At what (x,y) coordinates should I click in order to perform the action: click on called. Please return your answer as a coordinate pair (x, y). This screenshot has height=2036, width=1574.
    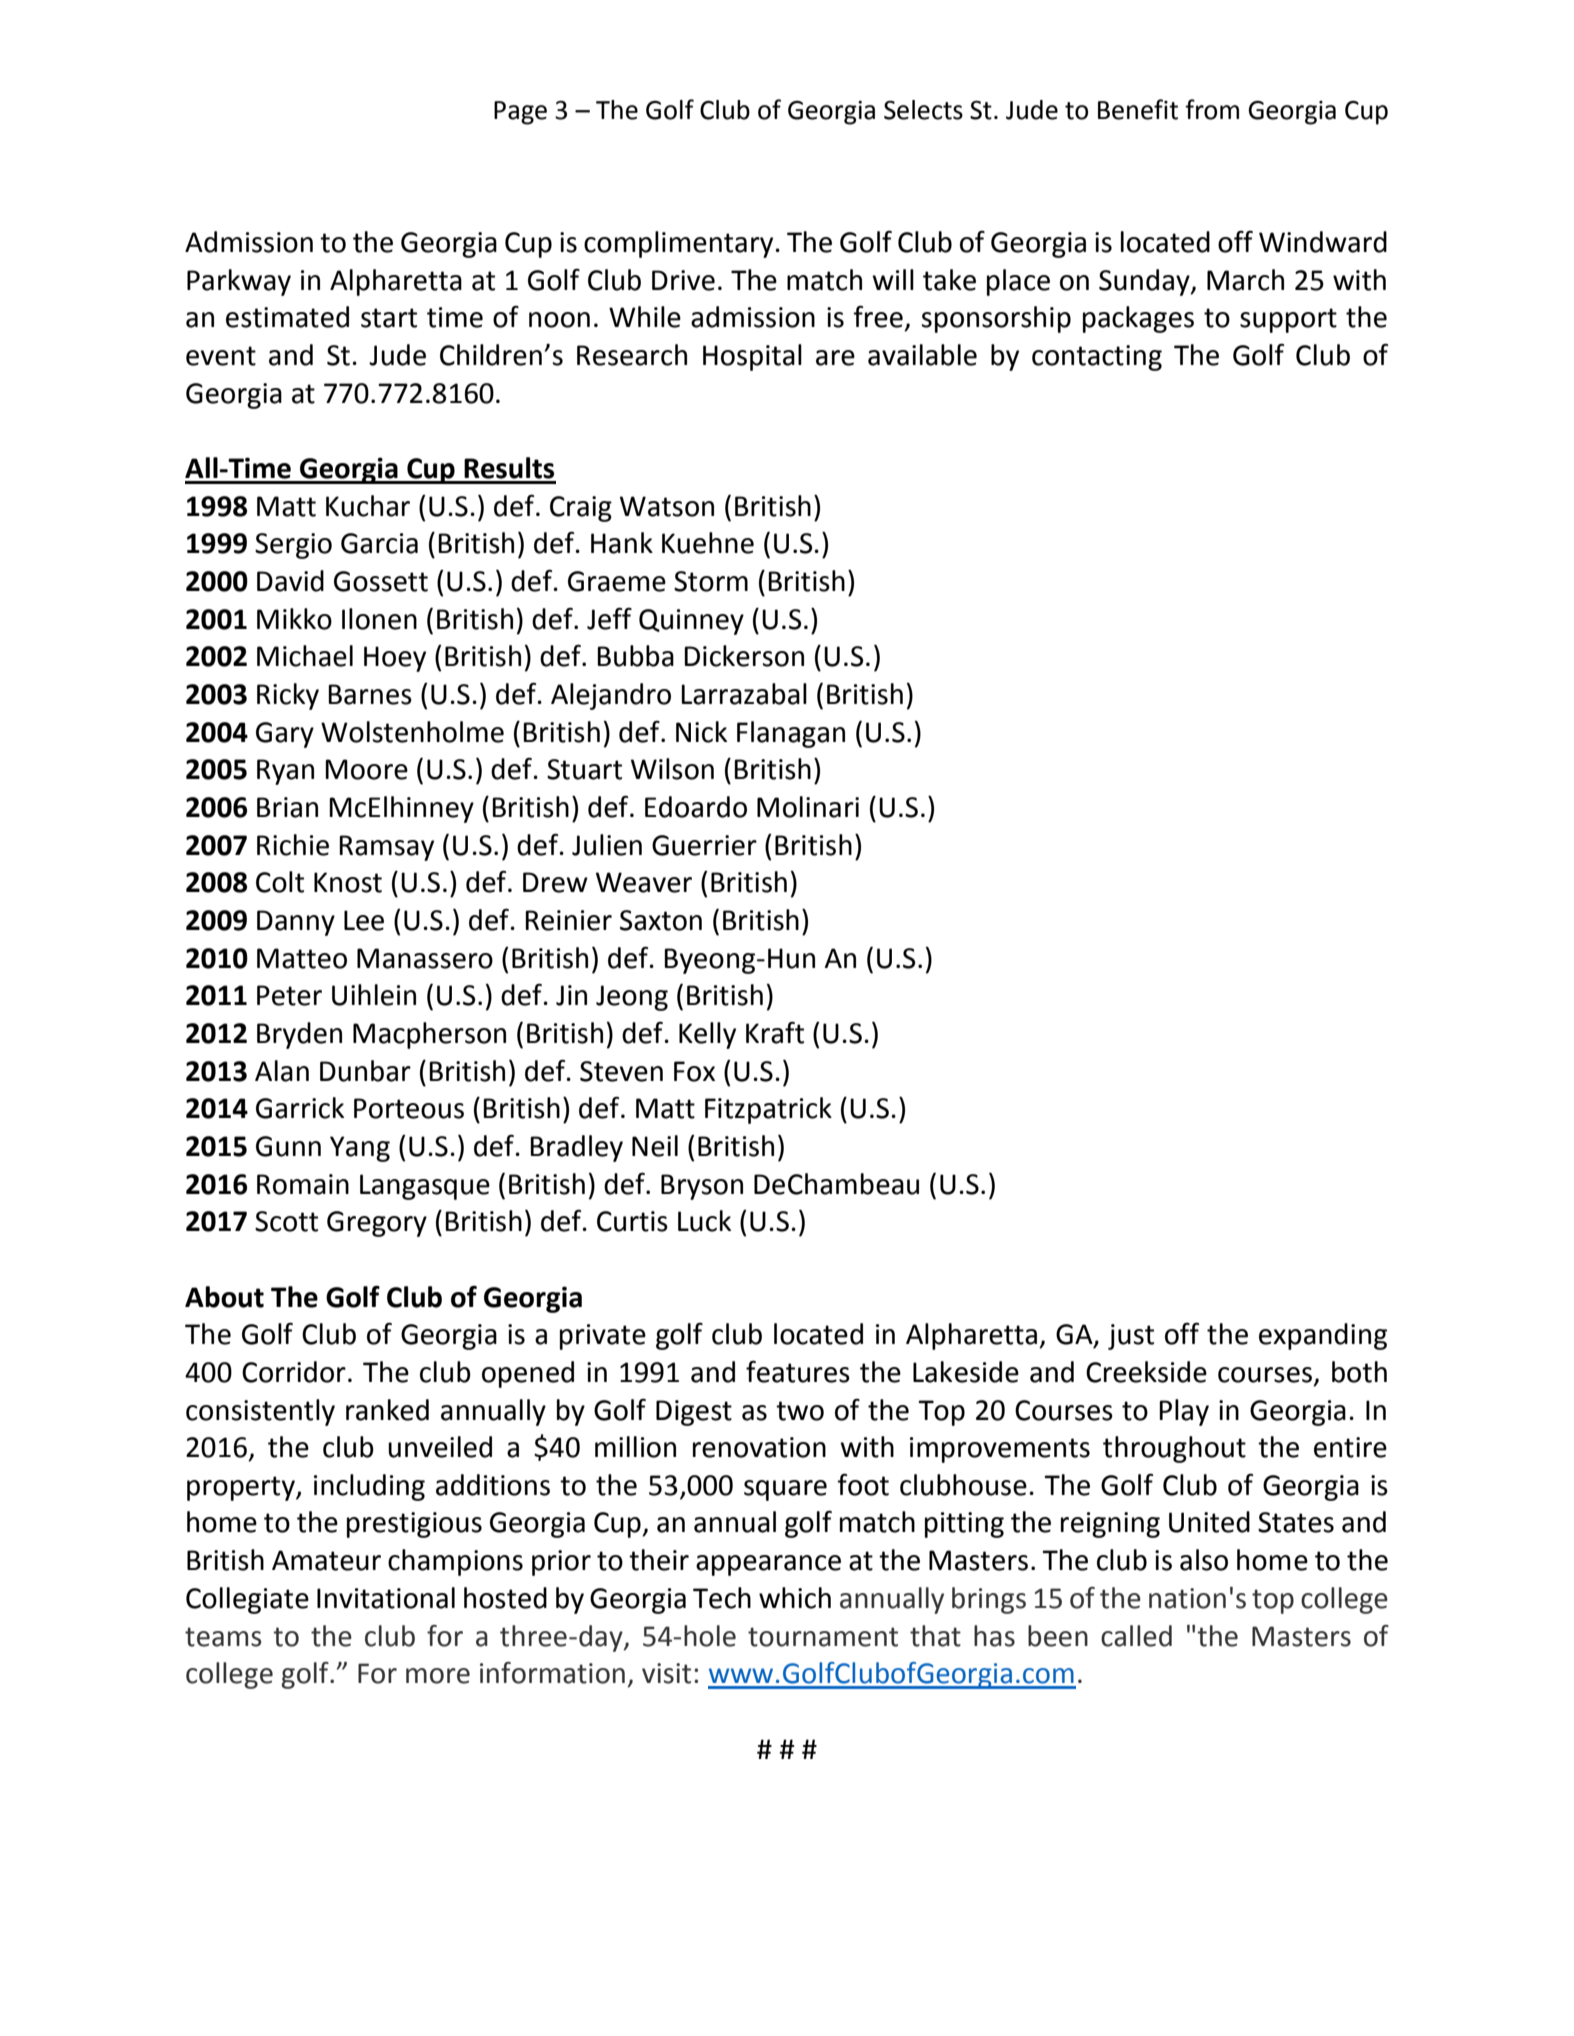
    Looking at the image, I should click on (1136, 1636).
